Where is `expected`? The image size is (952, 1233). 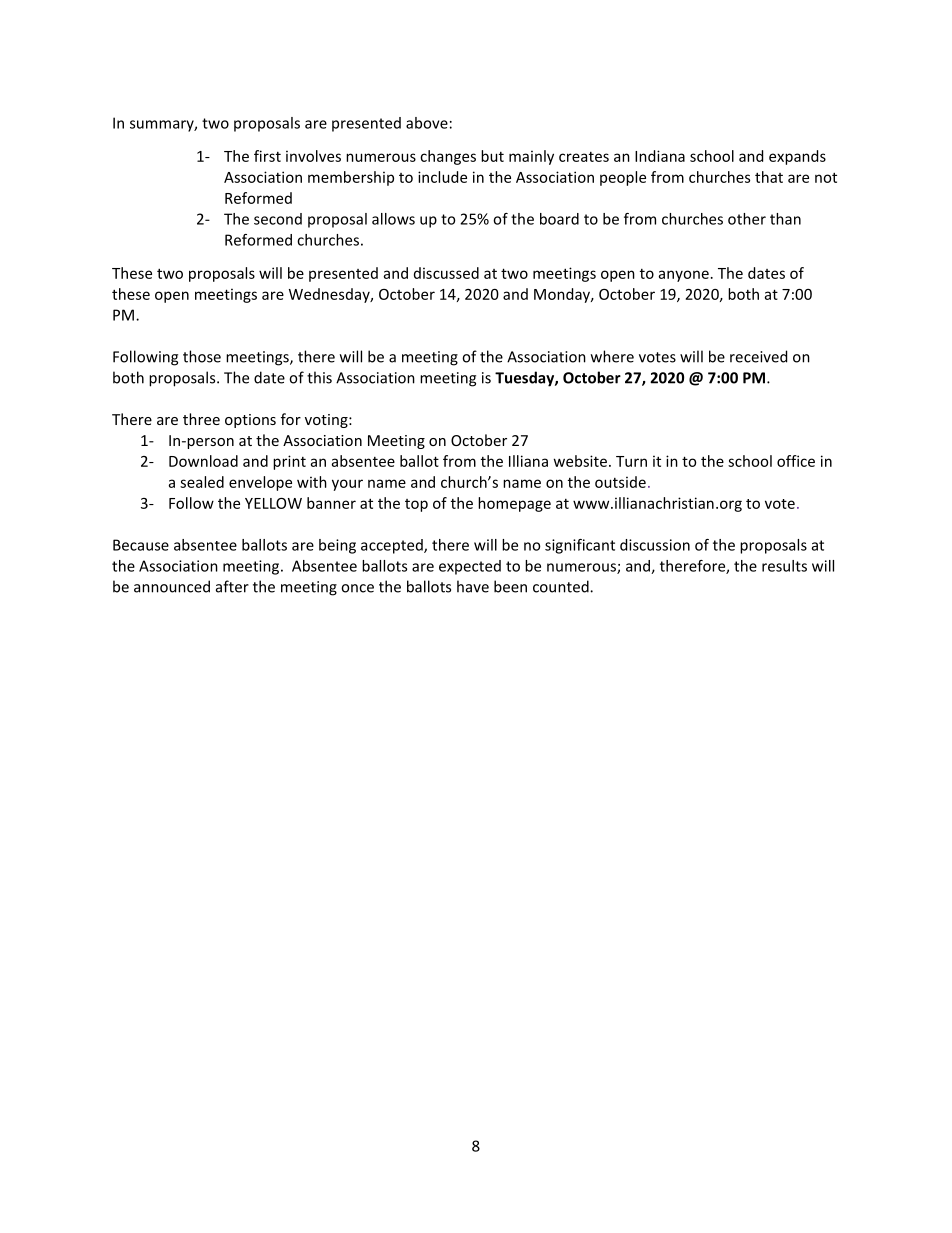 expected is located at coordinates (470, 567).
